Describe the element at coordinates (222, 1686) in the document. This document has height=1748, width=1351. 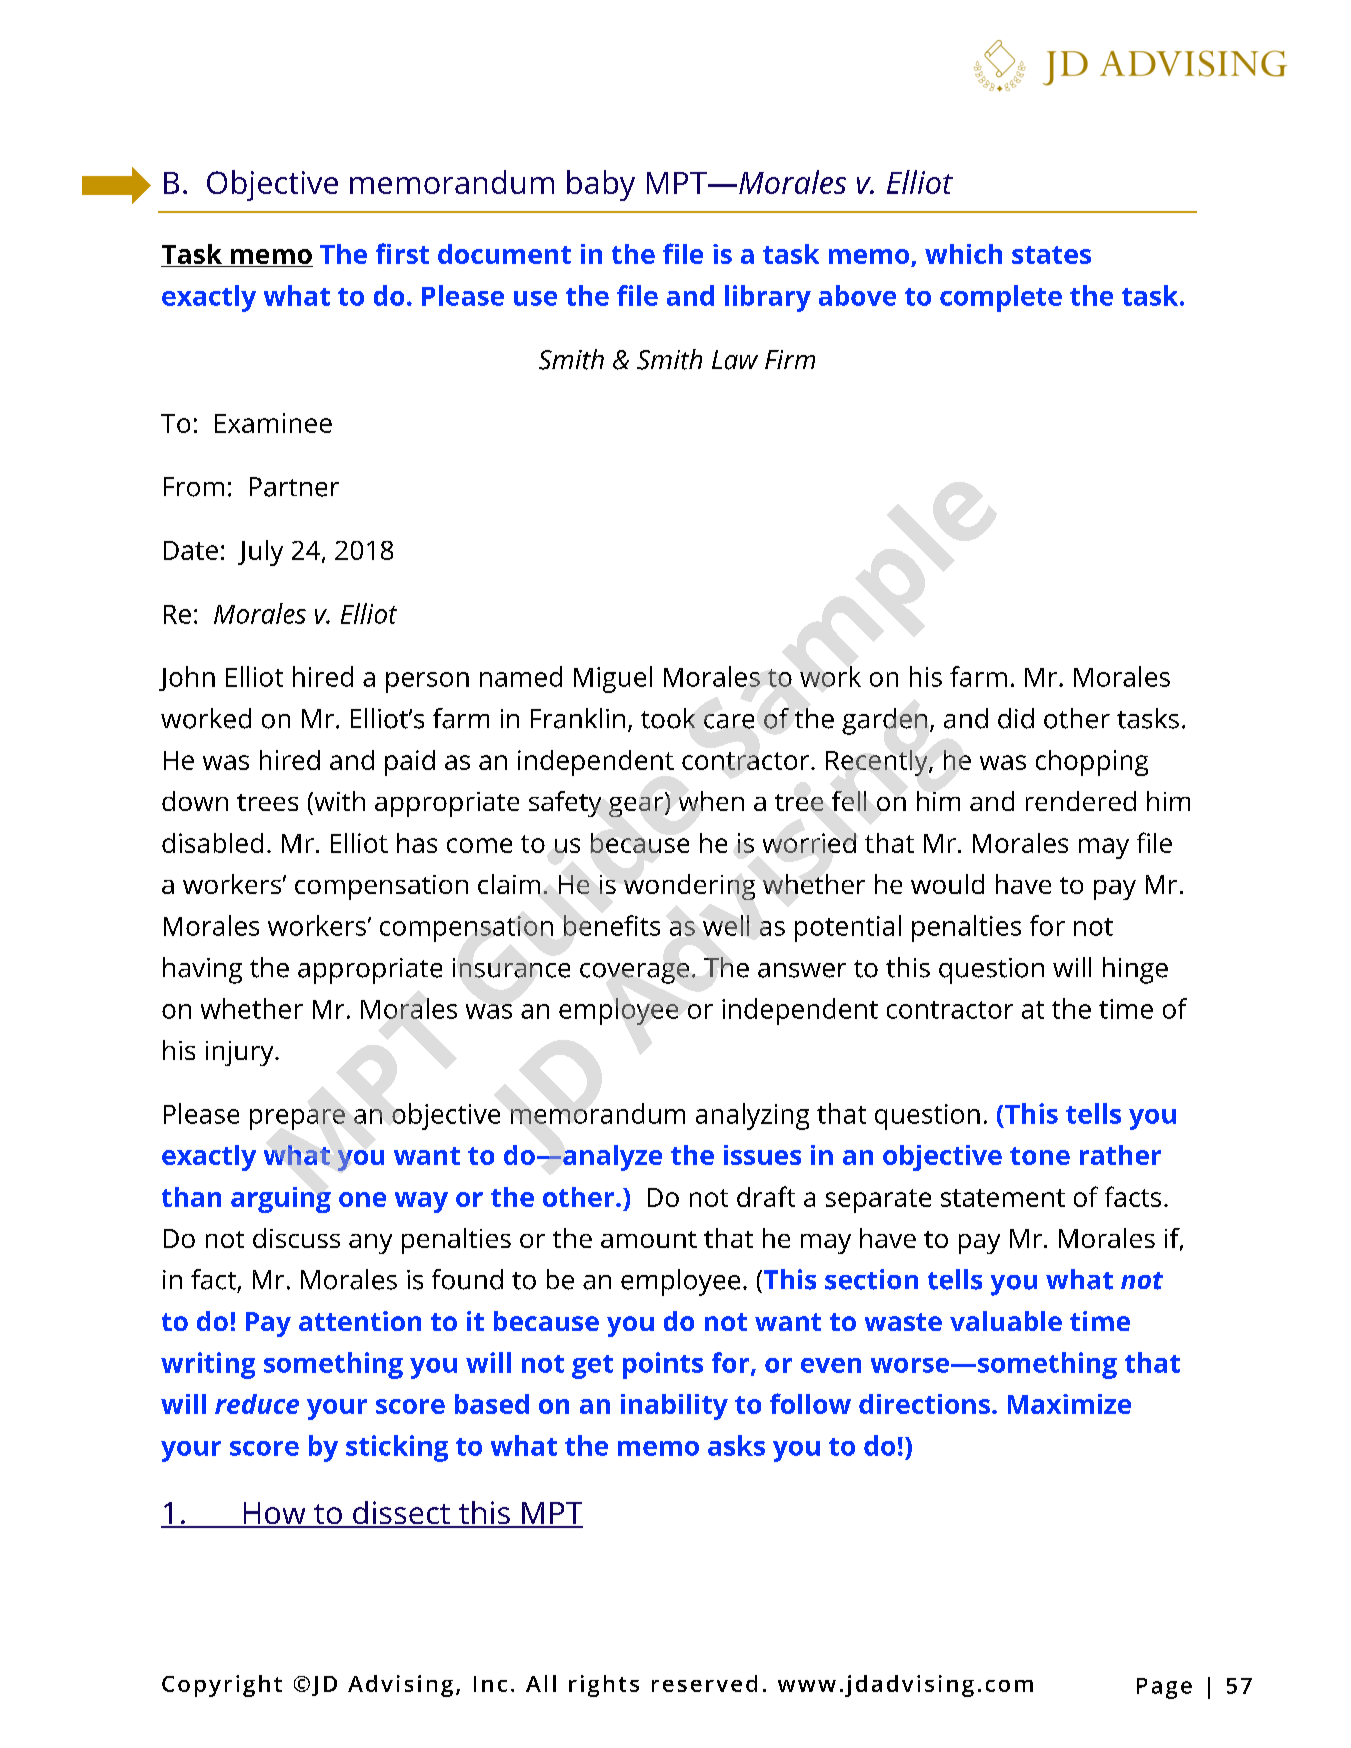
I see `Copyright` at that location.
